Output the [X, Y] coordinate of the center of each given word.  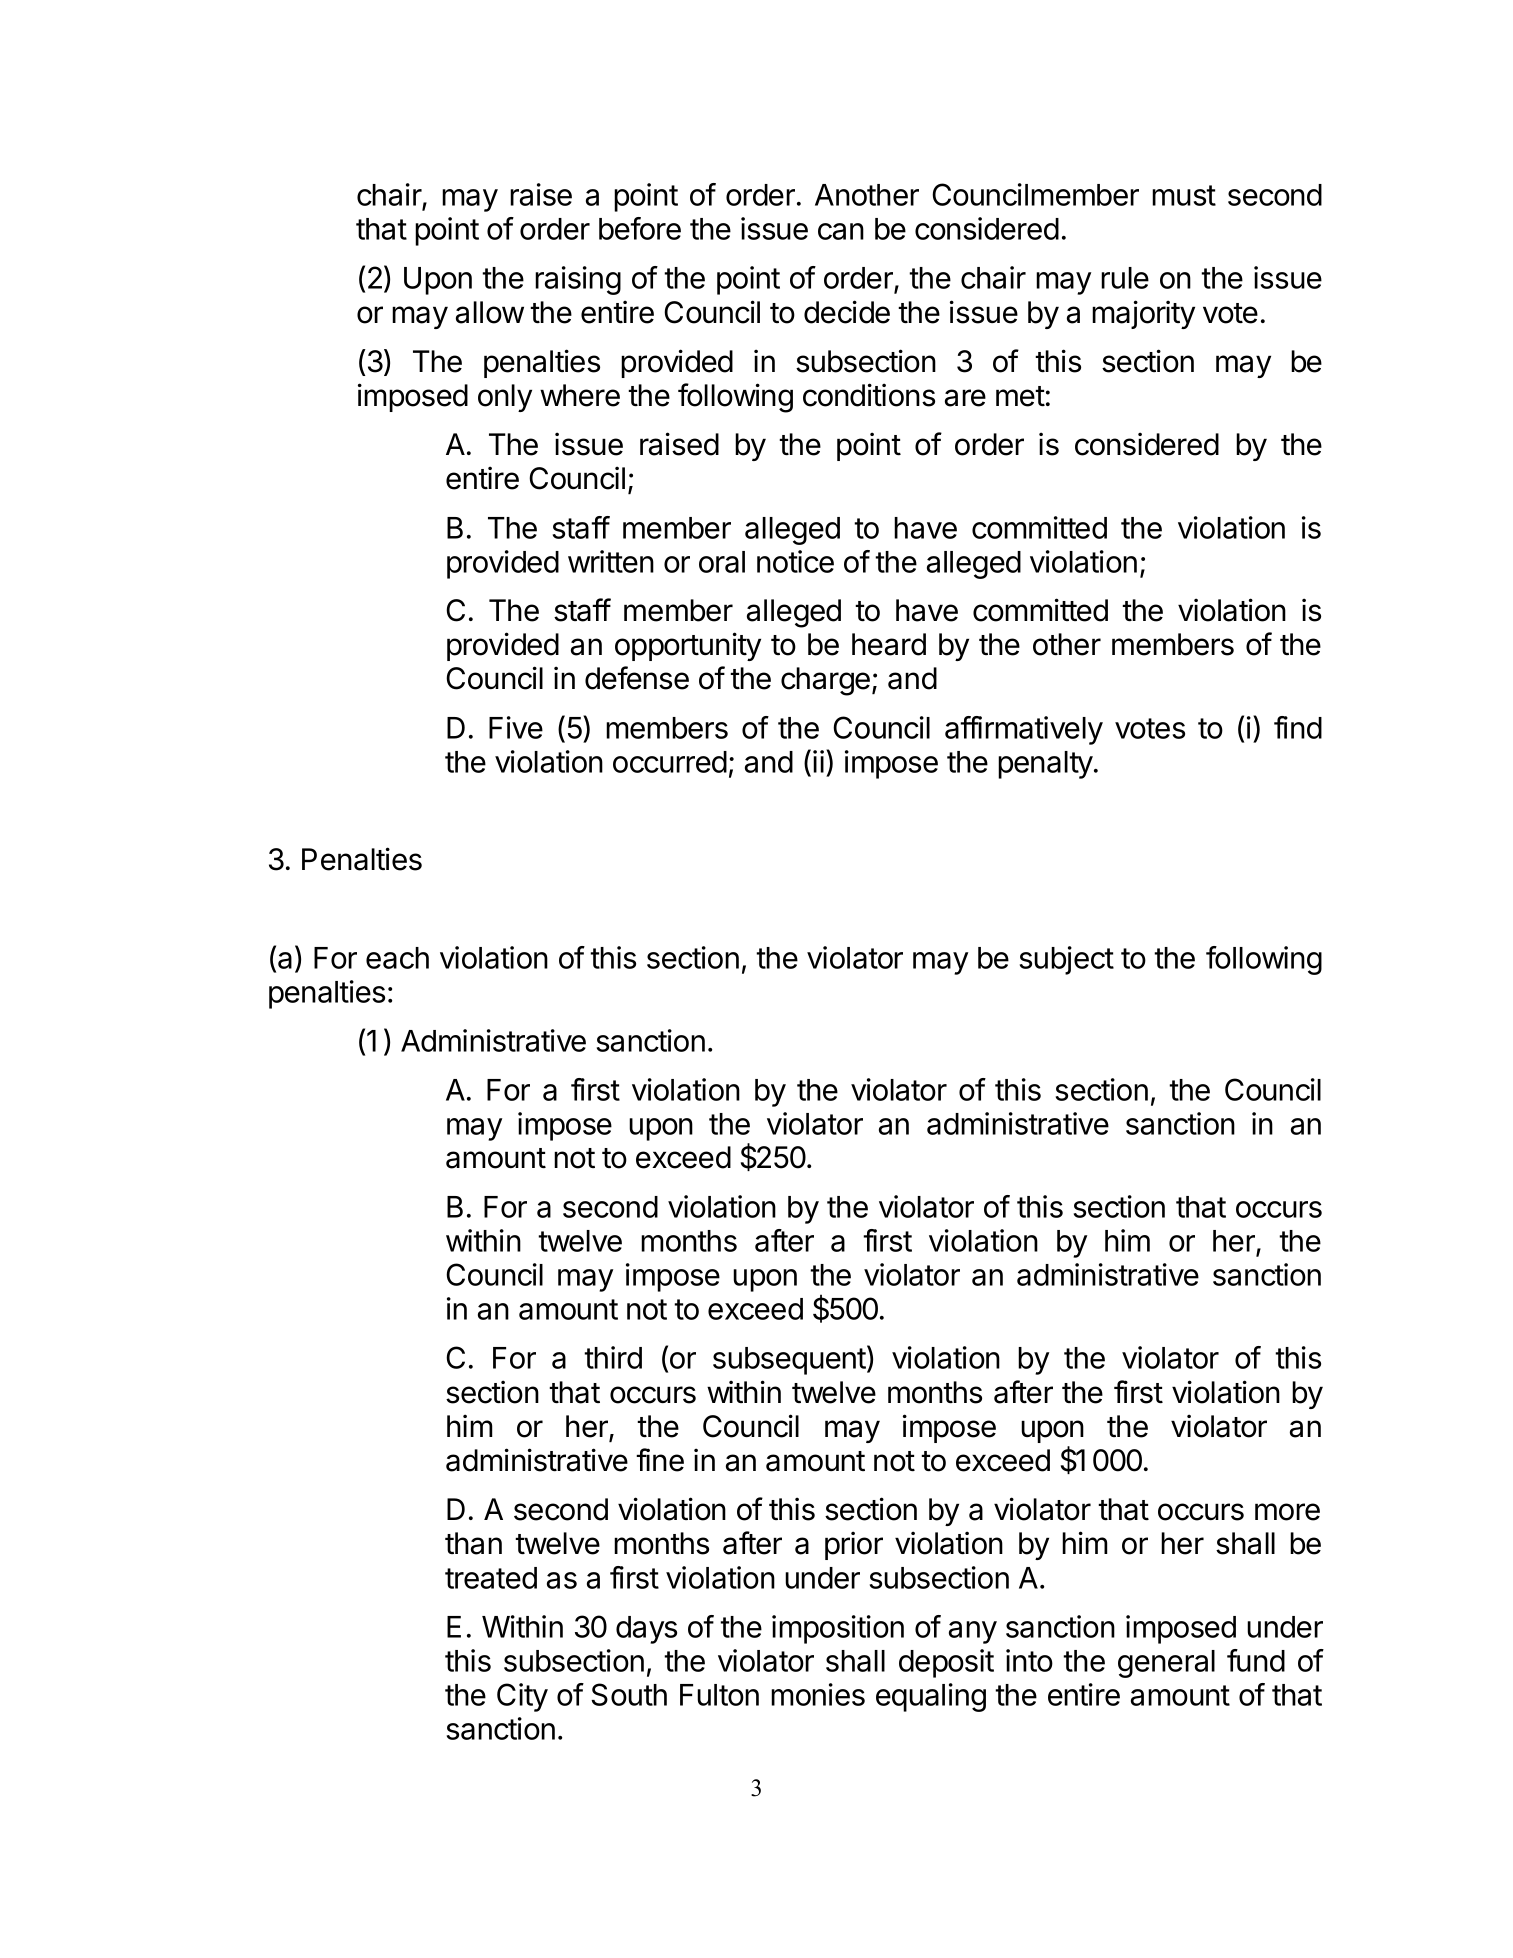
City [522, 1697]
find [1298, 727]
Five [516, 727]
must [1184, 195]
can [841, 231]
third [613, 1357]
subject [1067, 960]
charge [825, 681]
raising [578, 280]
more [1287, 1512]
